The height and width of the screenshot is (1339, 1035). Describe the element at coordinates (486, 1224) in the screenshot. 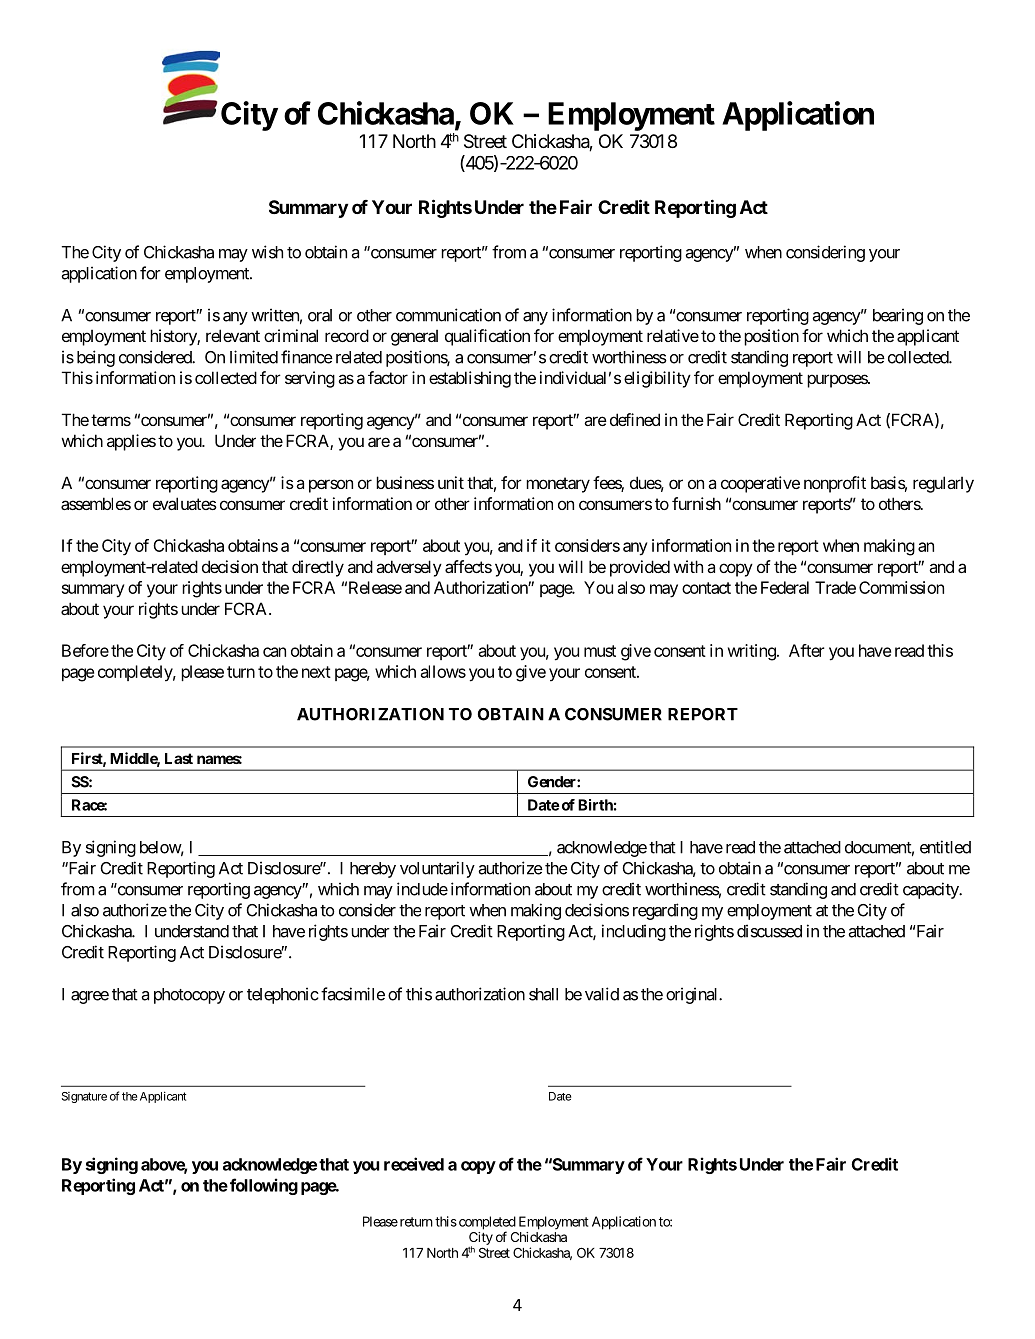

I see `completed` at that location.
